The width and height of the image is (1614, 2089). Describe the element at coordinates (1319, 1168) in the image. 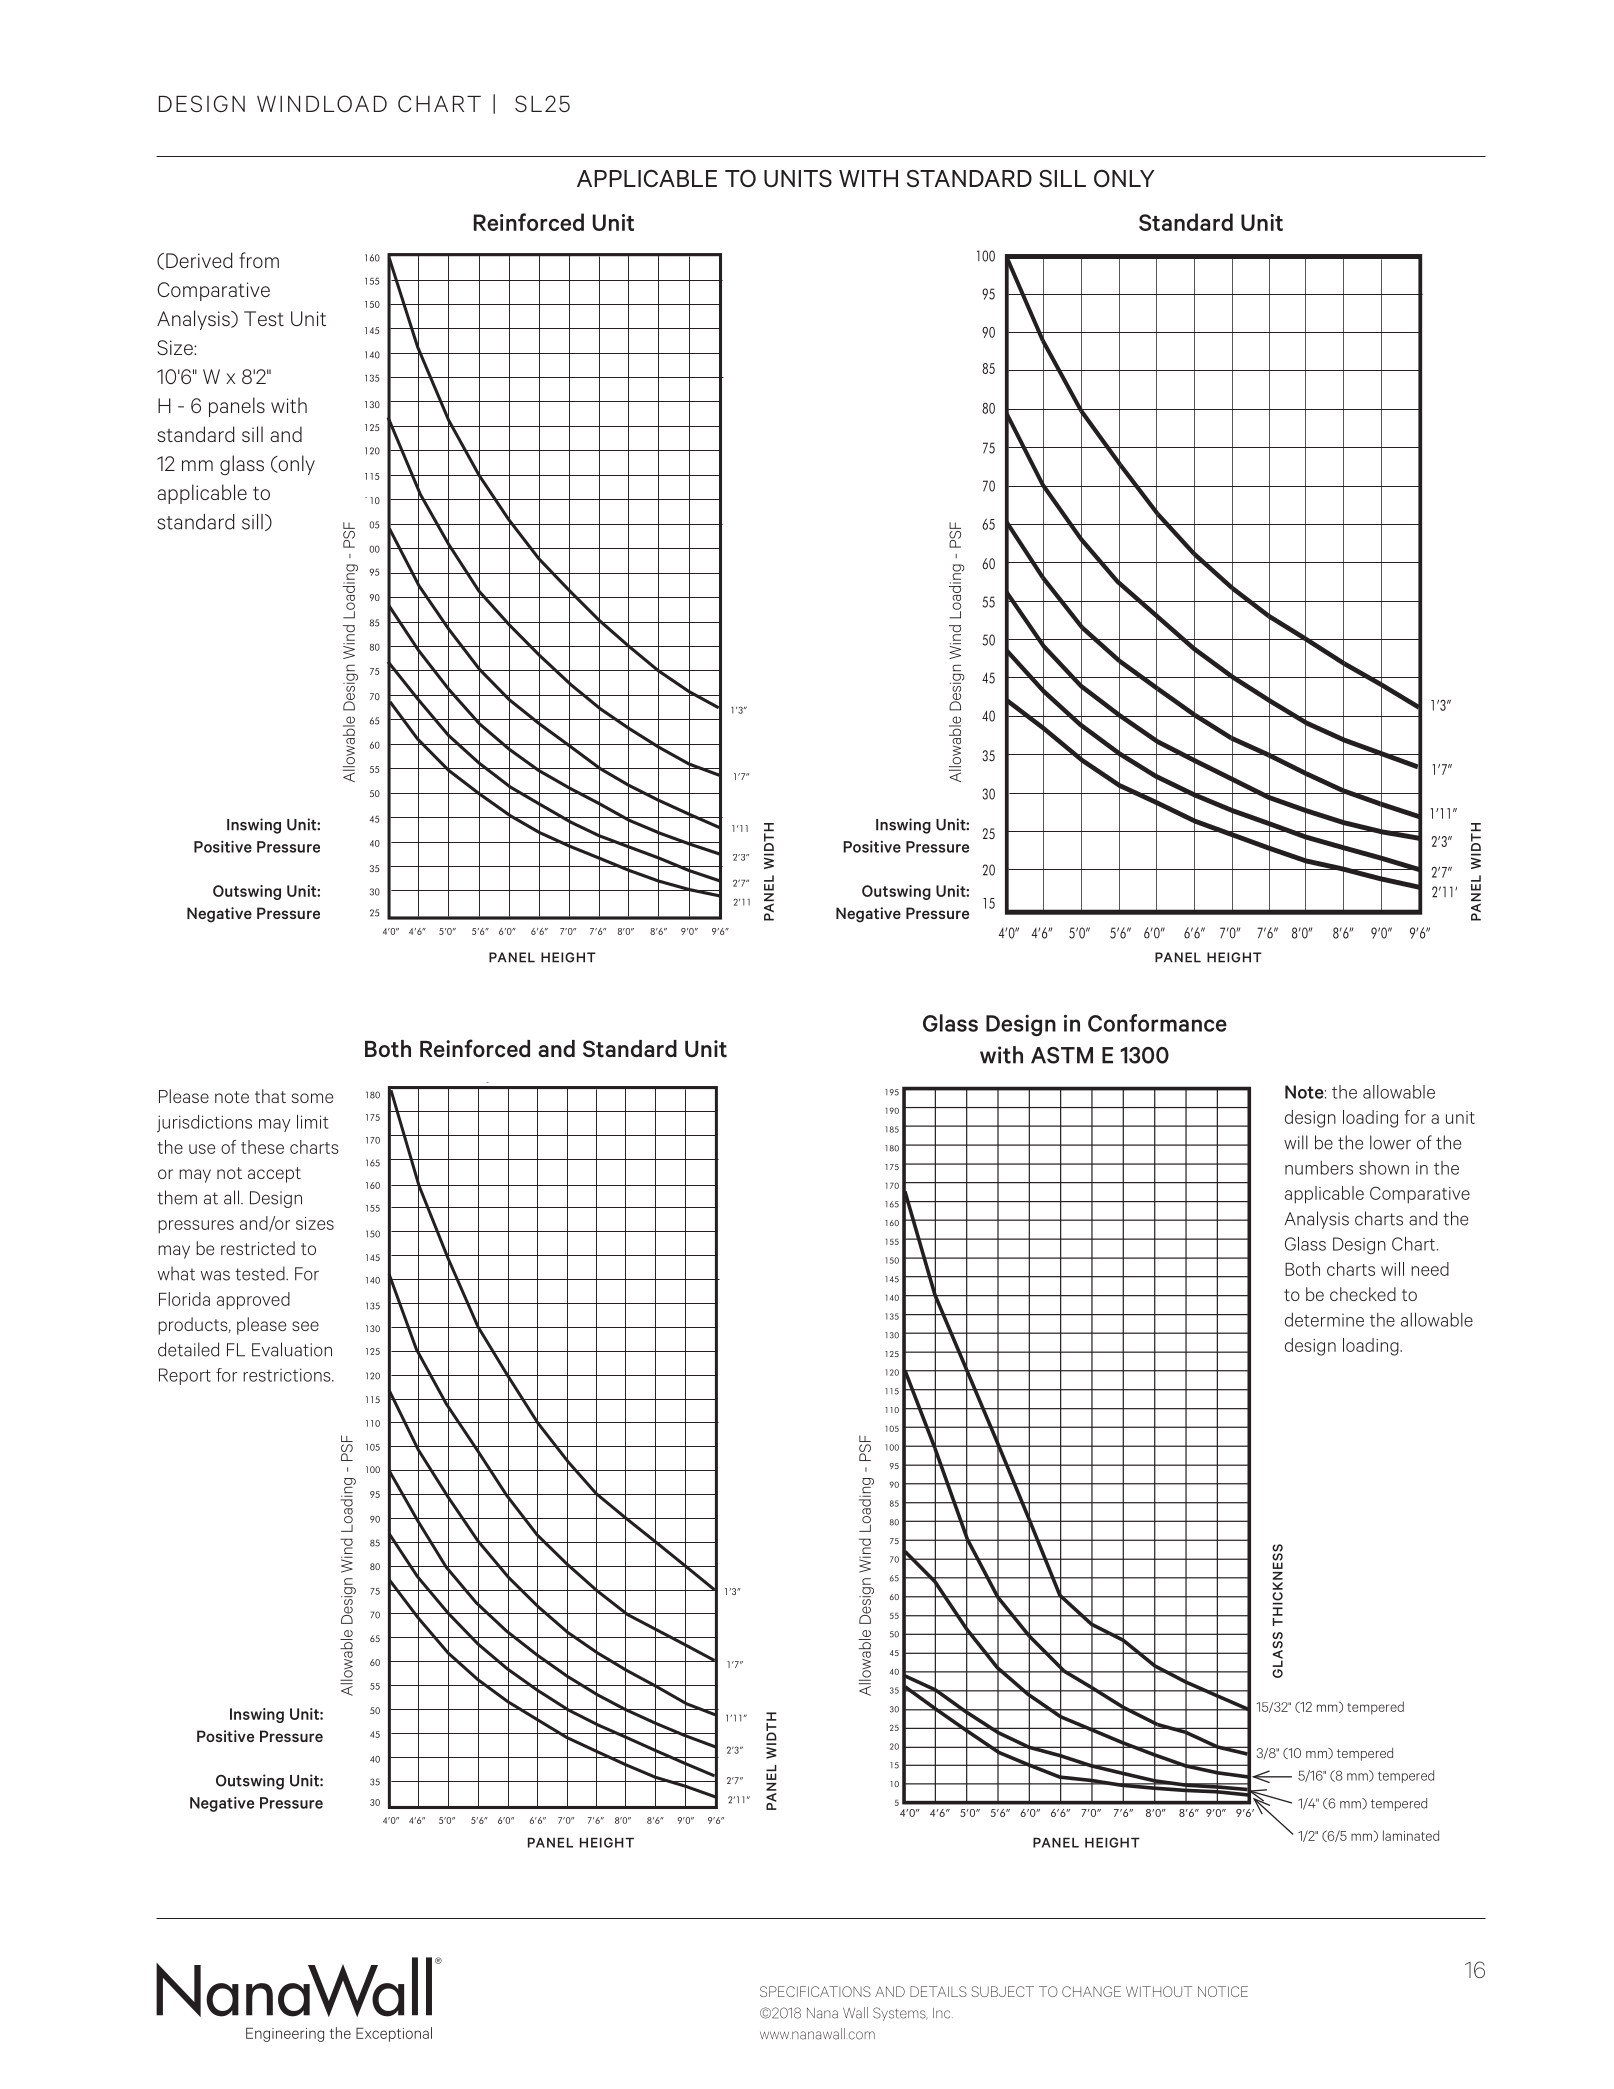

I see `numbers` at that location.
